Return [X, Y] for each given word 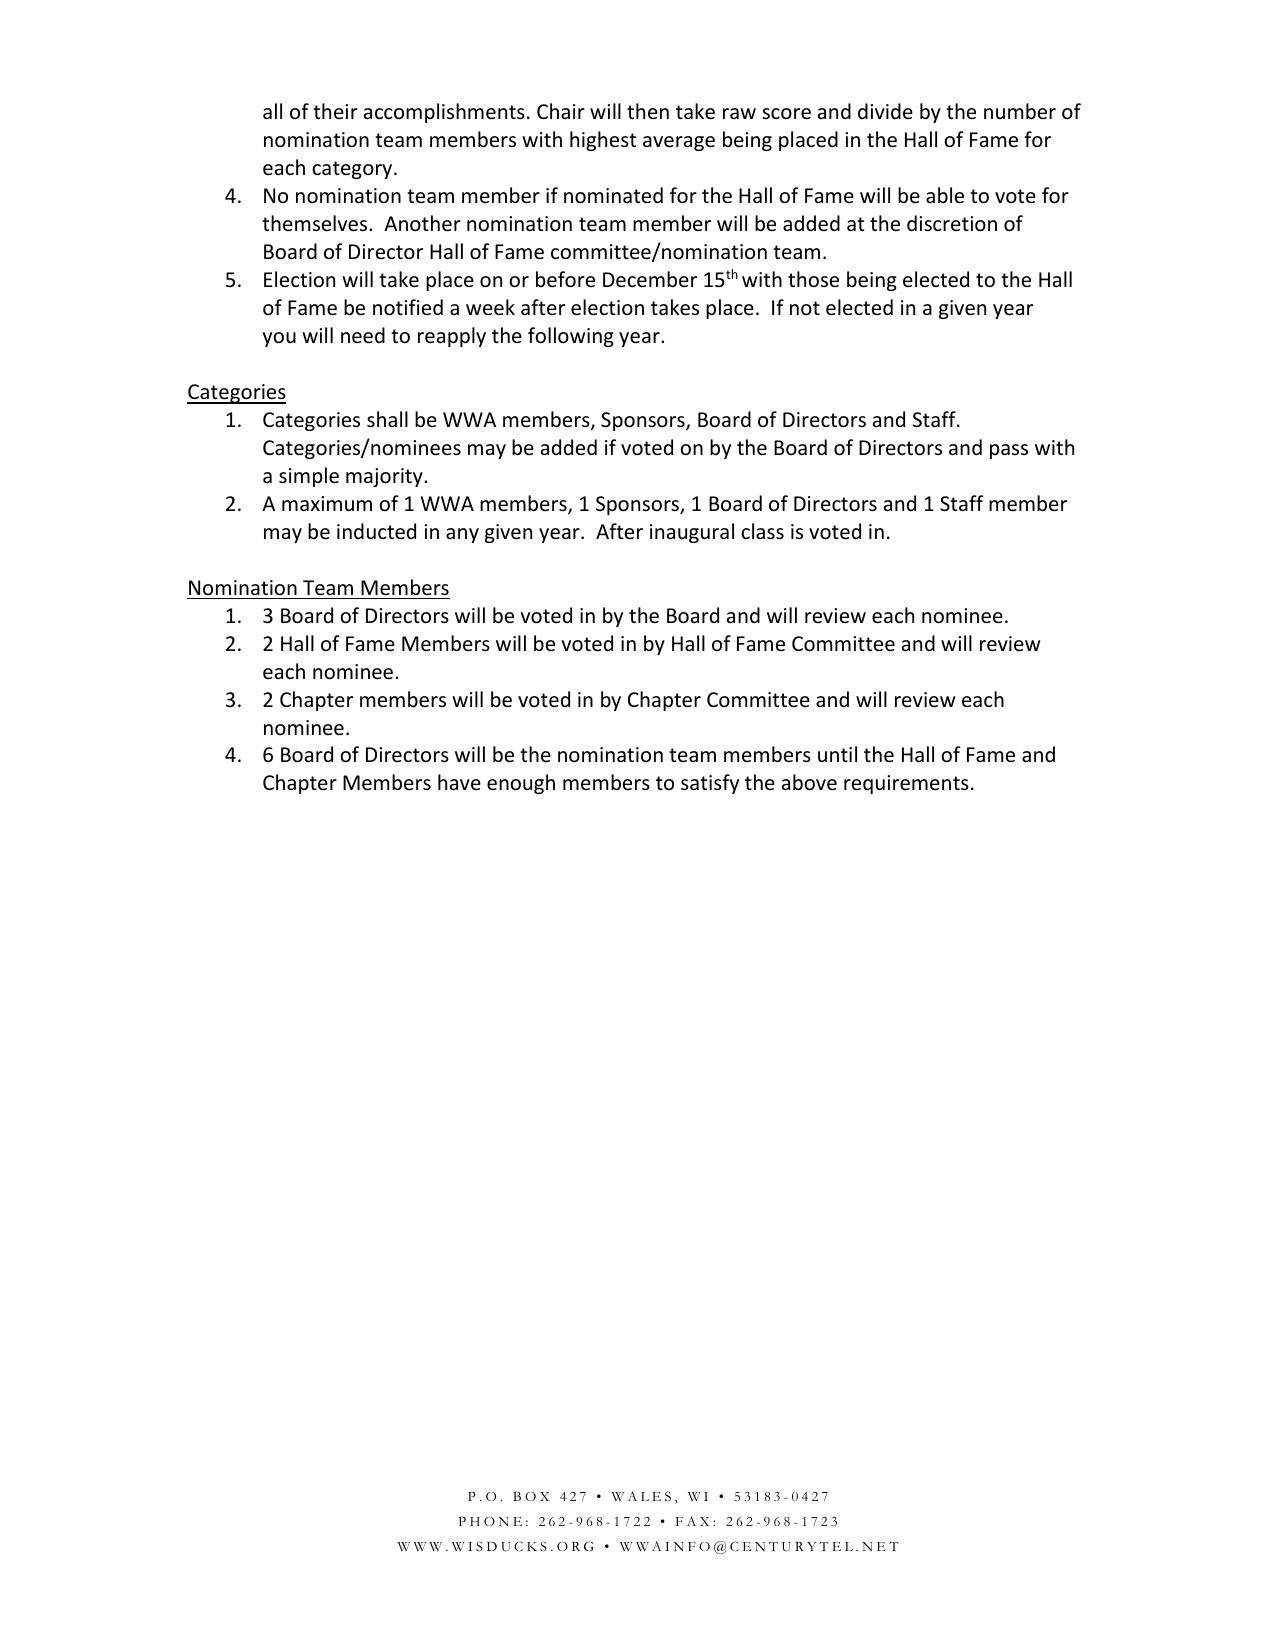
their [335, 111]
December [650, 279]
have [459, 782]
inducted [376, 531]
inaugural [692, 533]
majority [385, 477]
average [679, 143]
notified [408, 307]
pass [1009, 451]
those [813, 279]
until [837, 754]
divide [885, 111]
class [762, 531]
